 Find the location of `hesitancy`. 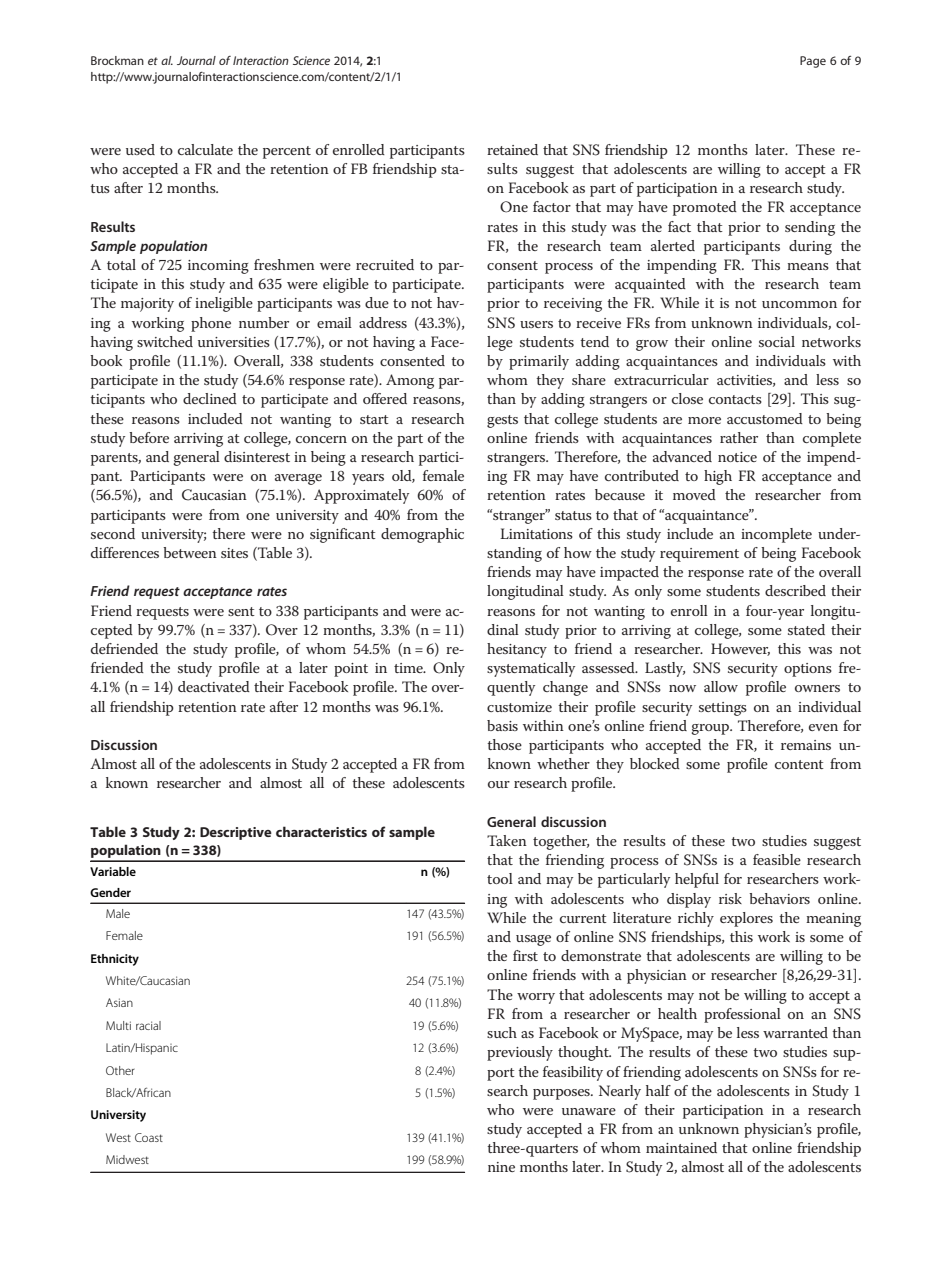

hesitancy is located at coordinates (517, 650).
